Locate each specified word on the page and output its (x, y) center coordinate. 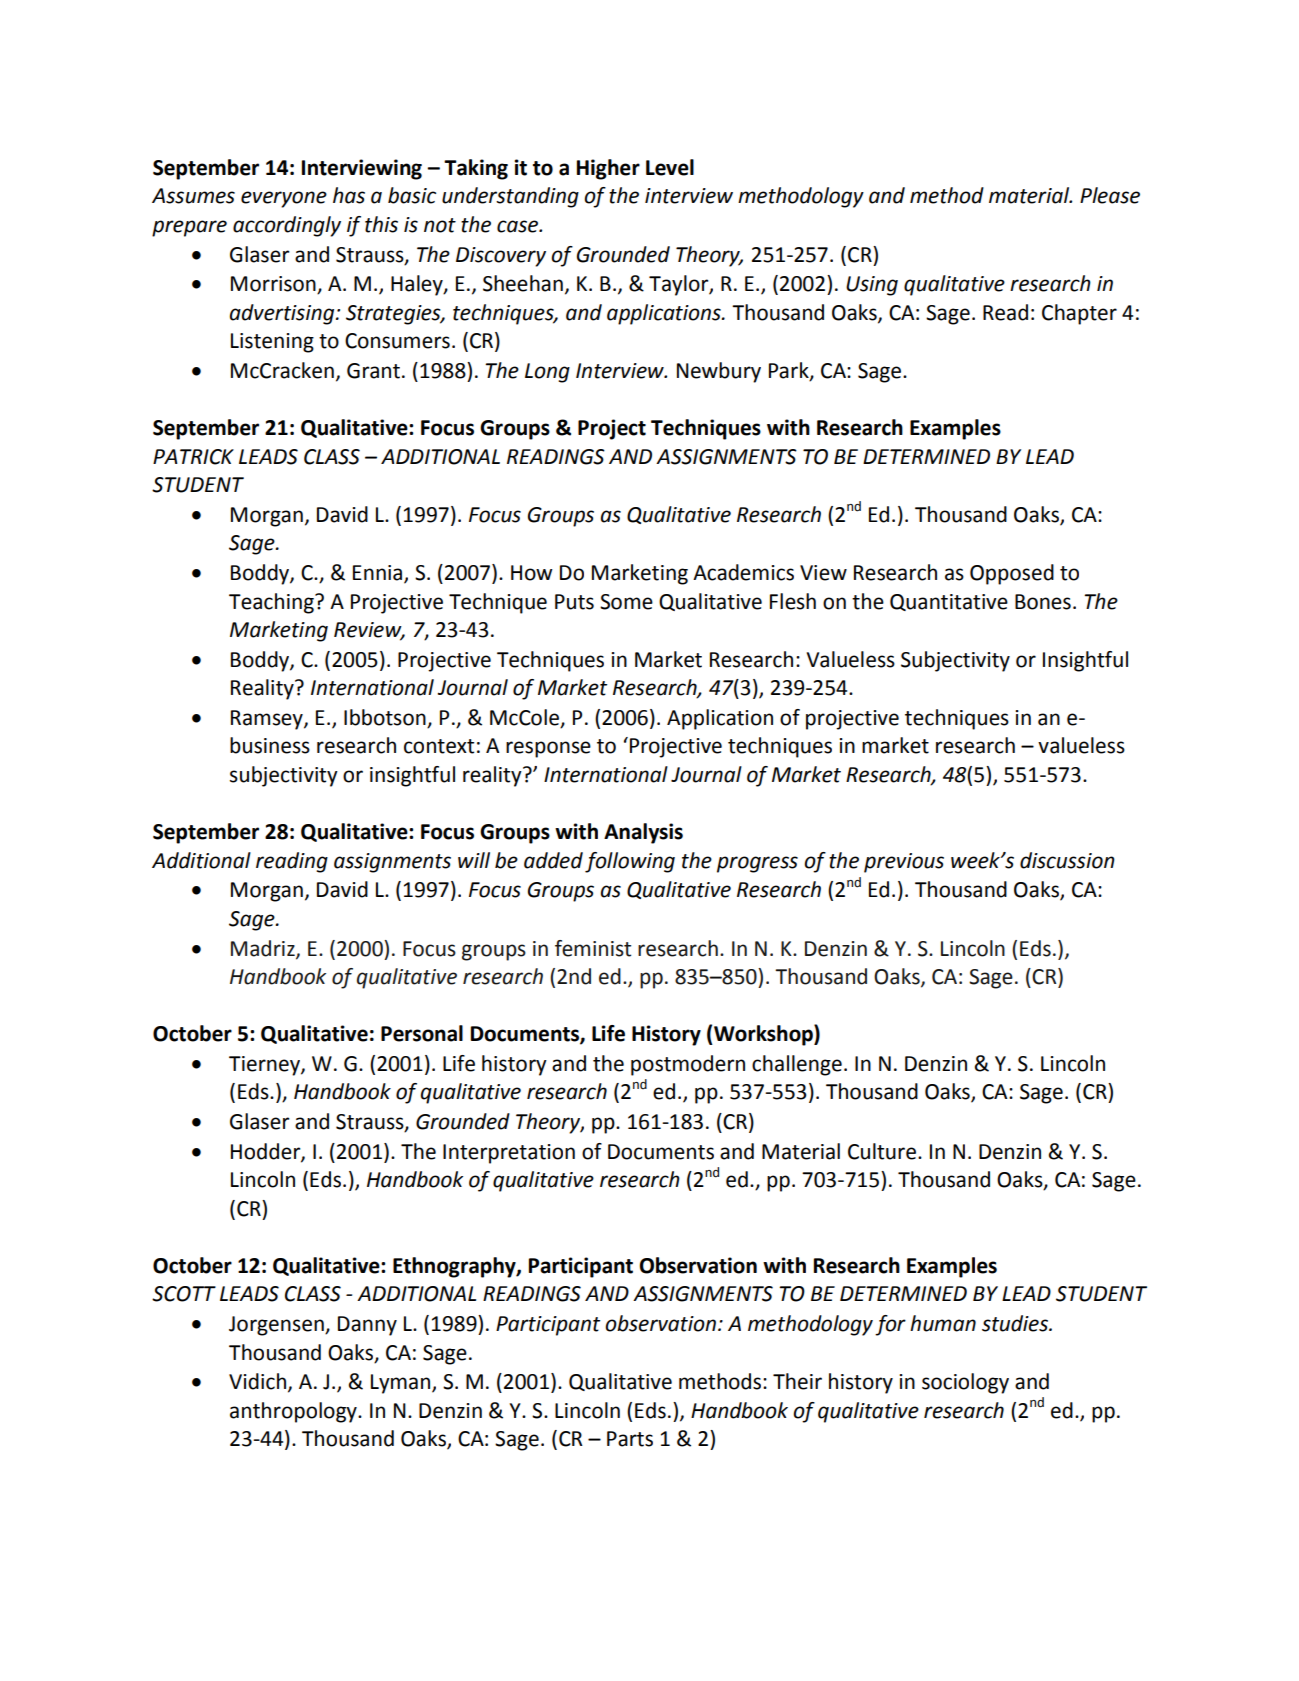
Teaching (272, 603)
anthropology (294, 1412)
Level (670, 167)
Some (626, 602)
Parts (630, 1439)
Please (1110, 195)
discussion (1067, 860)
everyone (284, 199)
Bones (1043, 602)
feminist (593, 948)
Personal (422, 1033)
